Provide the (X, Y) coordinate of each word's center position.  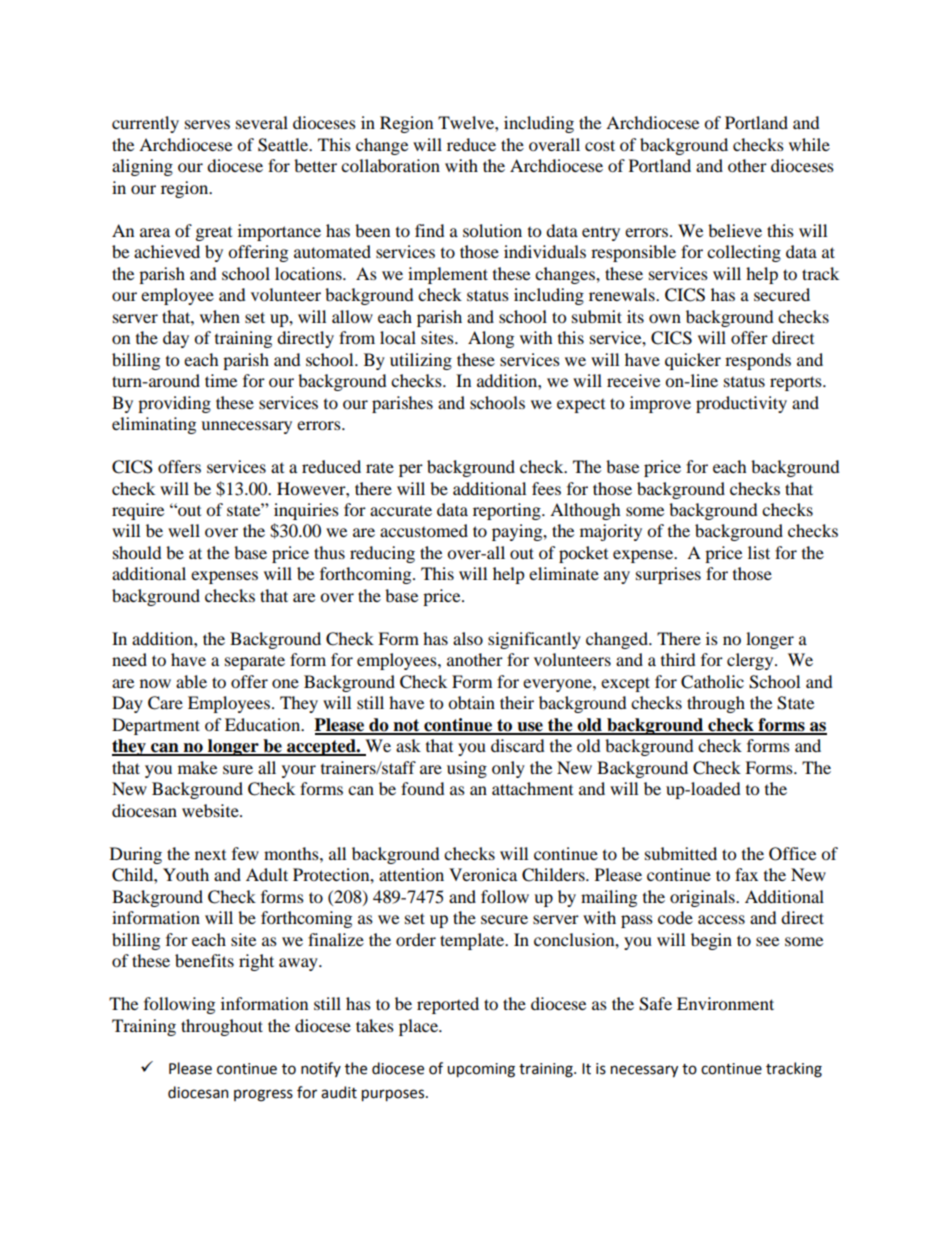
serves (207, 124)
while (809, 144)
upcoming (481, 1070)
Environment (725, 1003)
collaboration (390, 165)
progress (263, 1095)
